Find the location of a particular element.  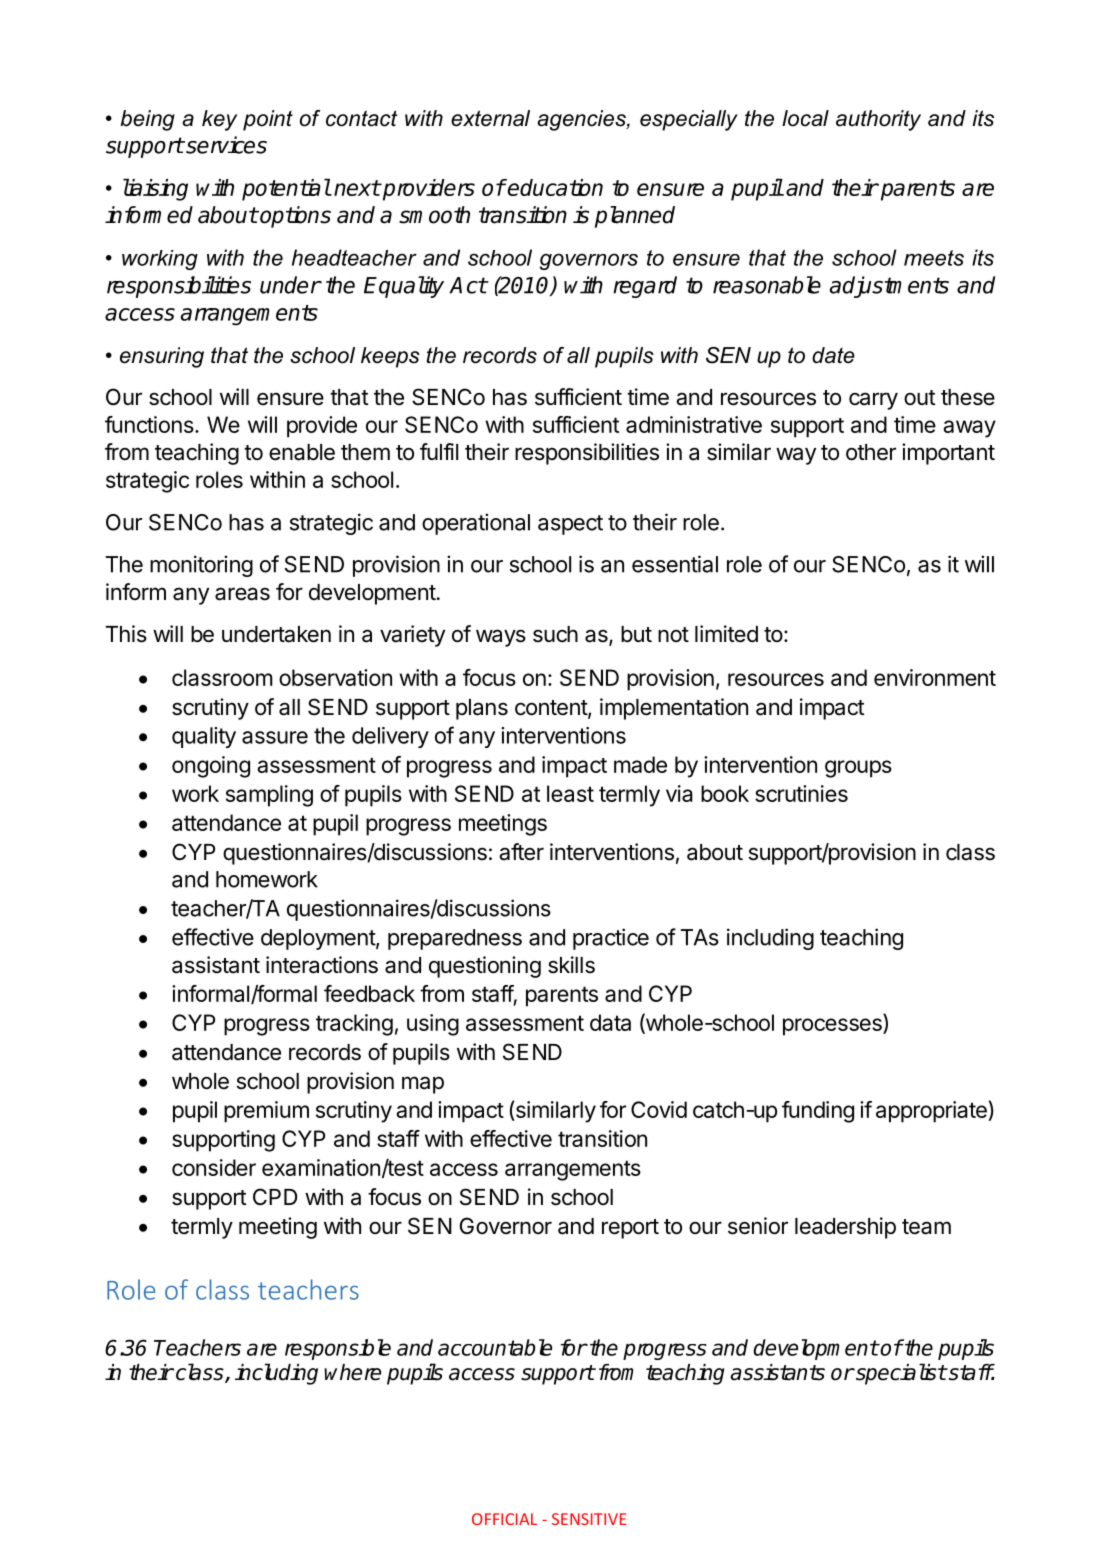

leadership is located at coordinates (845, 1228).
